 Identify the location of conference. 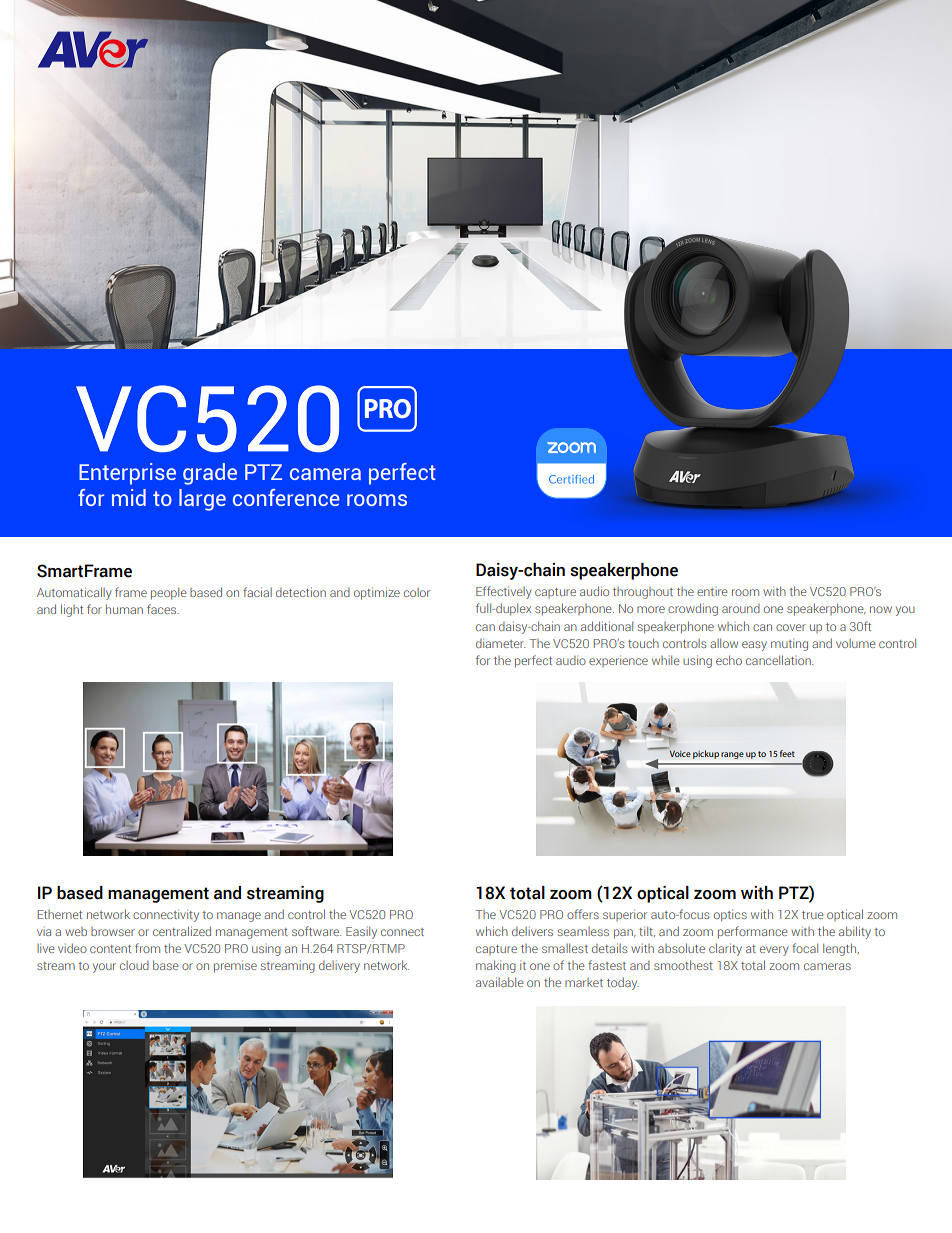
(286, 497).
